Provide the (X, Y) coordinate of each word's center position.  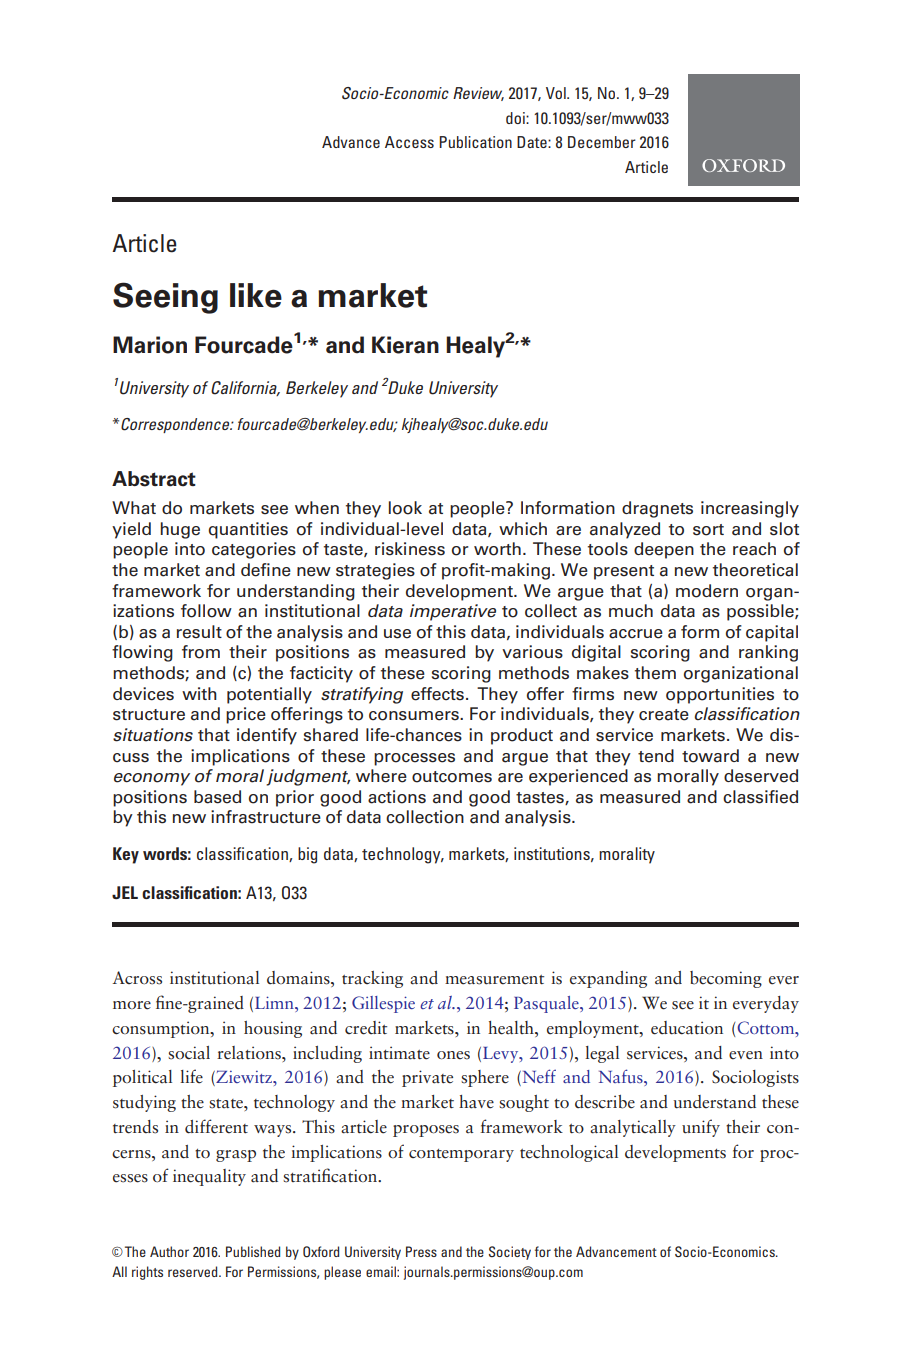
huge (180, 530)
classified (760, 797)
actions (397, 797)
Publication (475, 142)
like (256, 295)
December (602, 142)
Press (421, 1251)
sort (708, 530)
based (217, 797)
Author (169, 1251)
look (405, 508)
